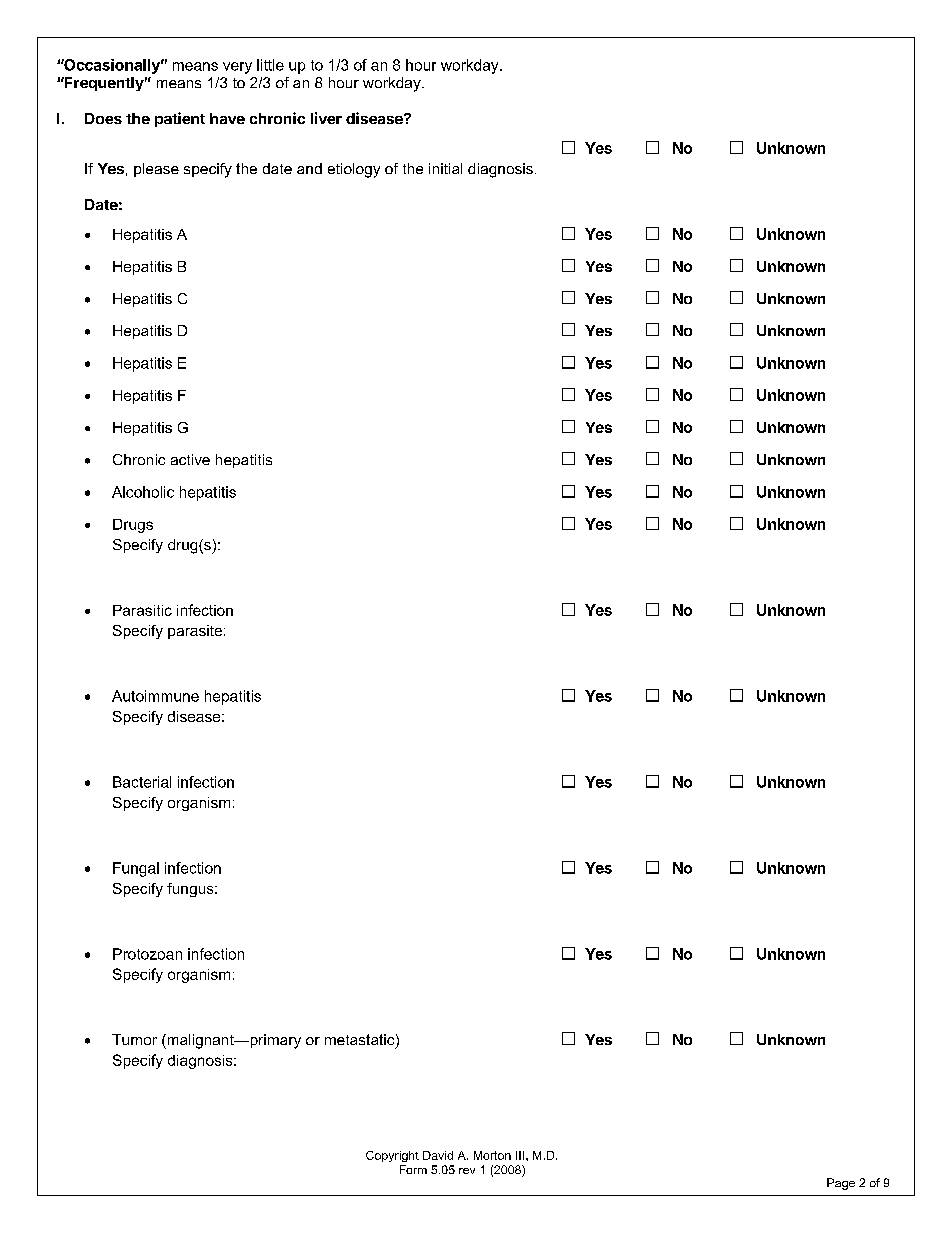  I want to click on and, so click(309, 168).
